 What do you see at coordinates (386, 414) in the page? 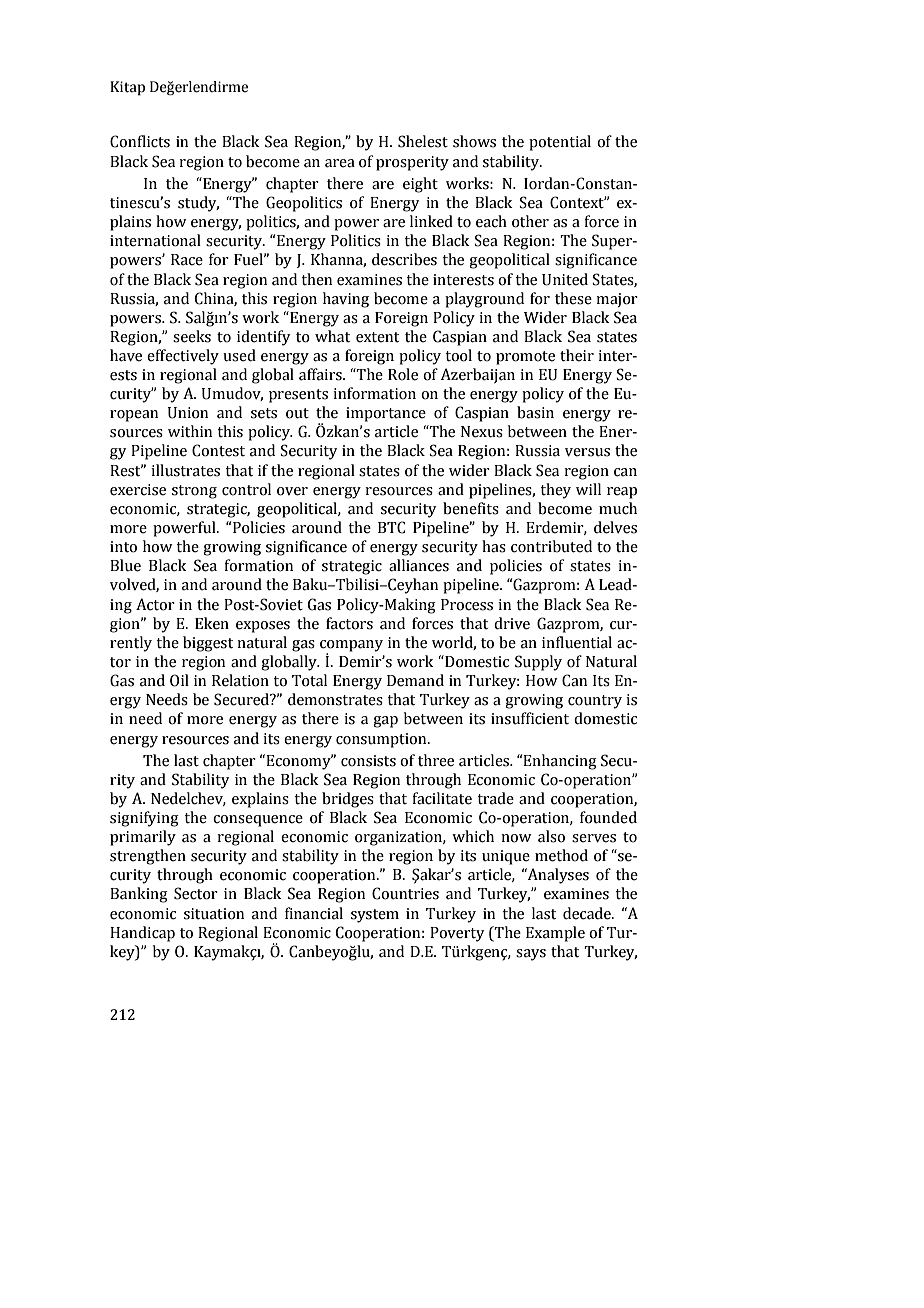
I see `importance` at bounding box center [386, 414].
